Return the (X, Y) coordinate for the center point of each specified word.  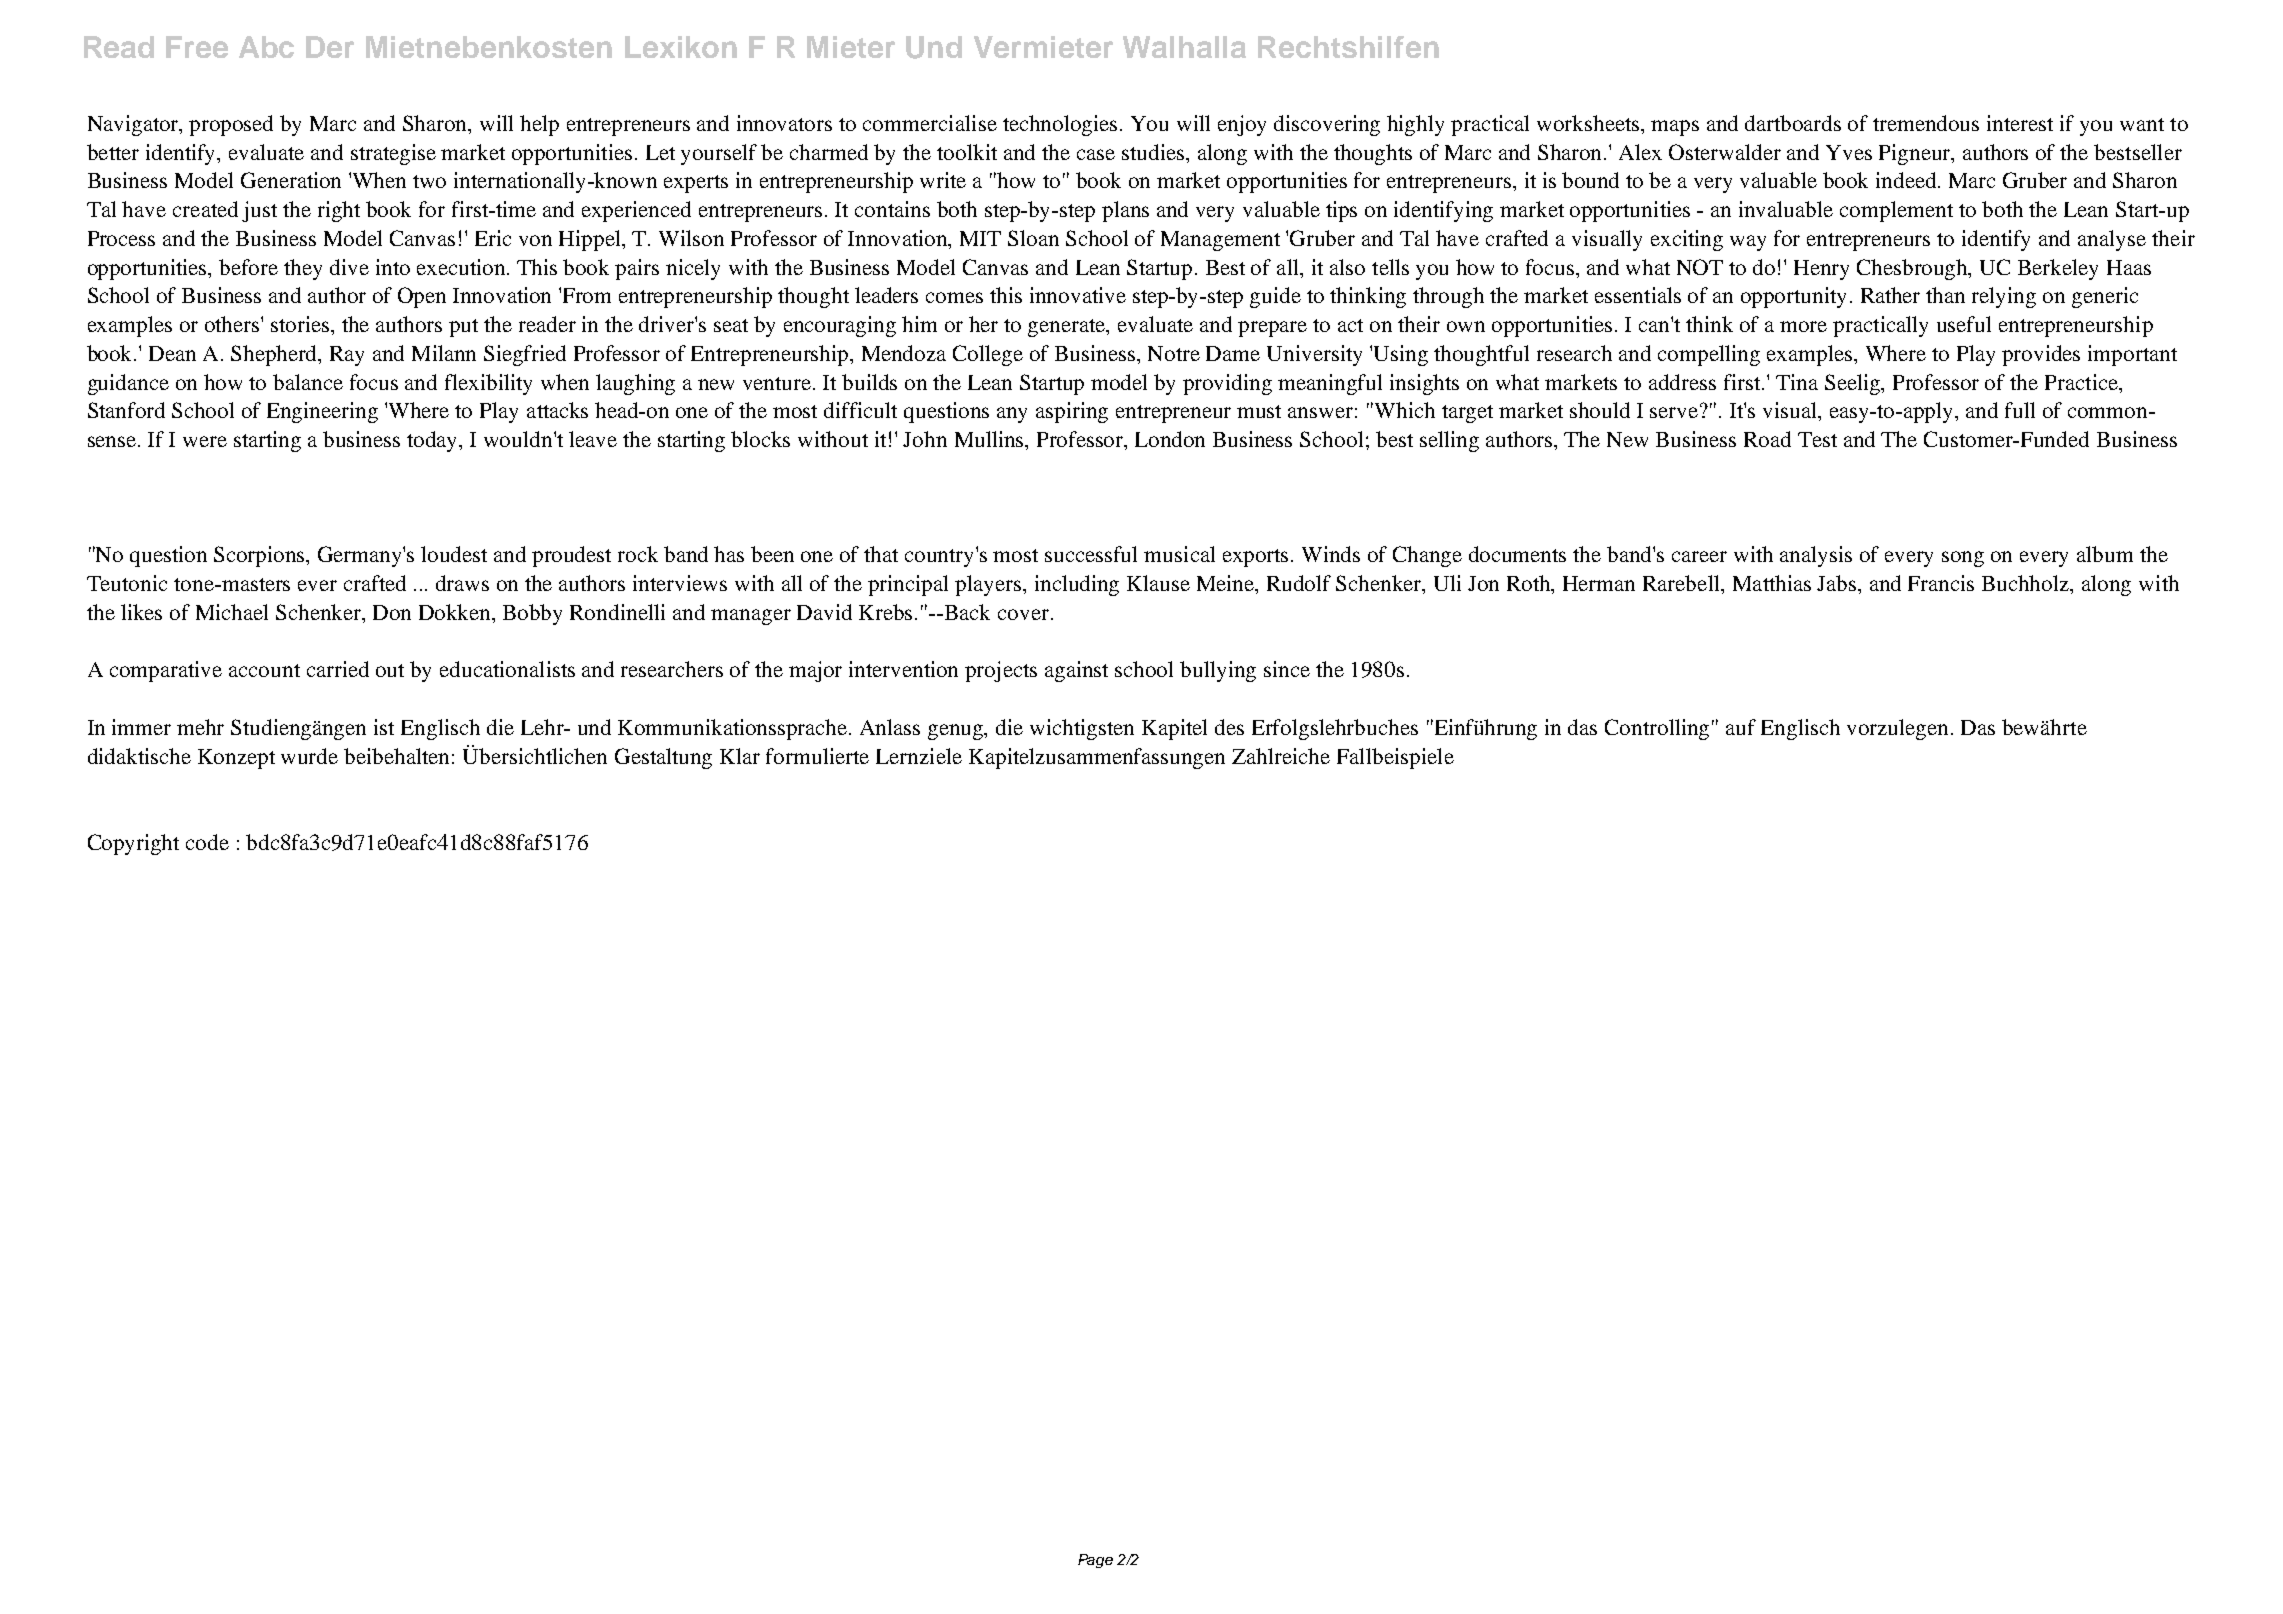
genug (957, 732)
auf (1741, 727)
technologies (1062, 125)
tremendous (1926, 123)
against (1076, 671)
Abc (266, 47)
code (207, 842)
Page (1095, 1561)
